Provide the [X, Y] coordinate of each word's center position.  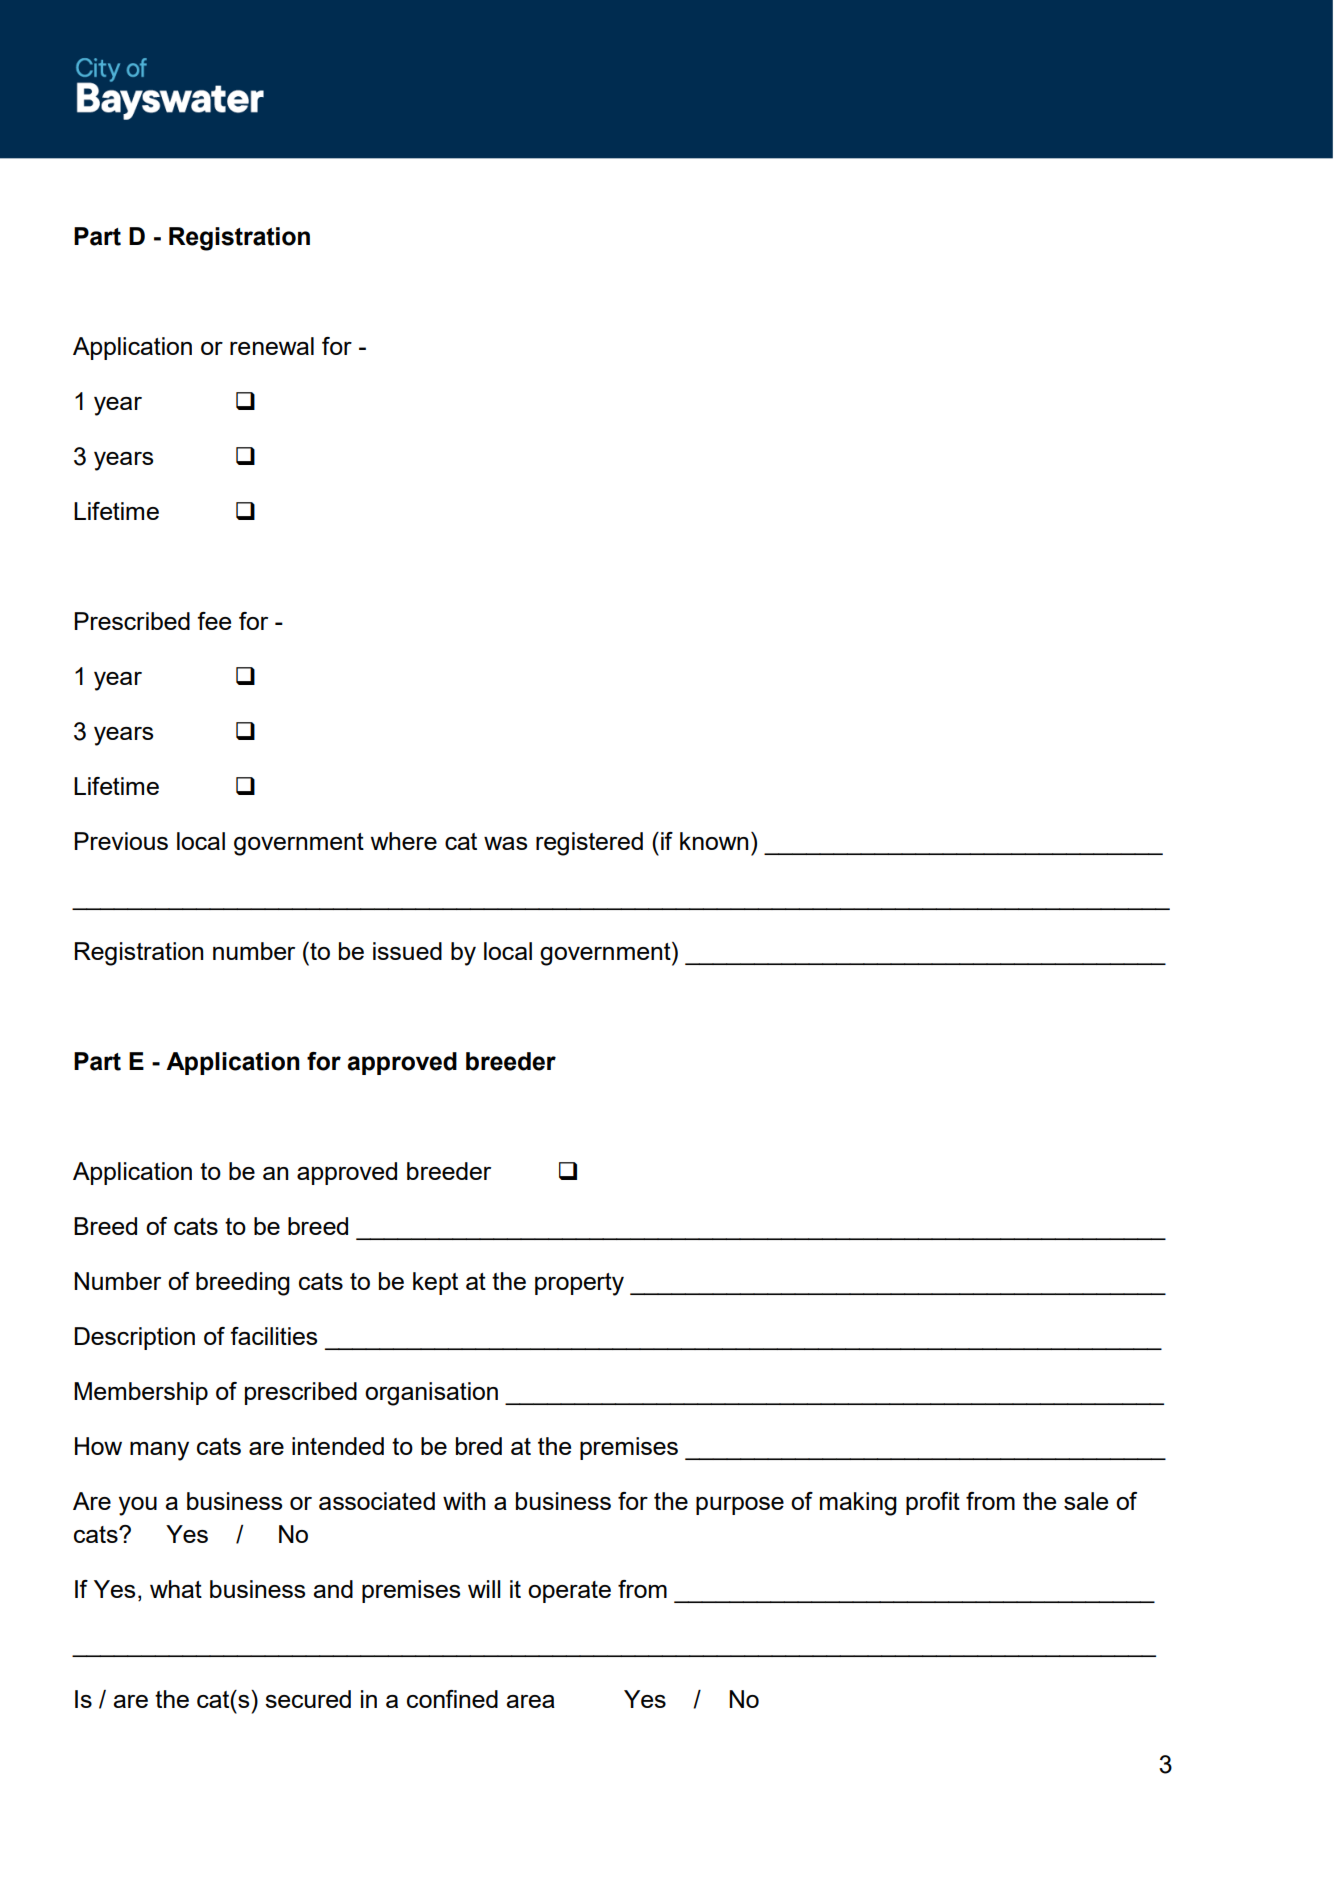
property [579, 1284]
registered [589, 844]
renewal [272, 346]
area [530, 1701]
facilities [273, 1336]
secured [308, 1699]
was [505, 843]
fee [214, 621]
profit [933, 1503]
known [714, 841]
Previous [121, 841]
